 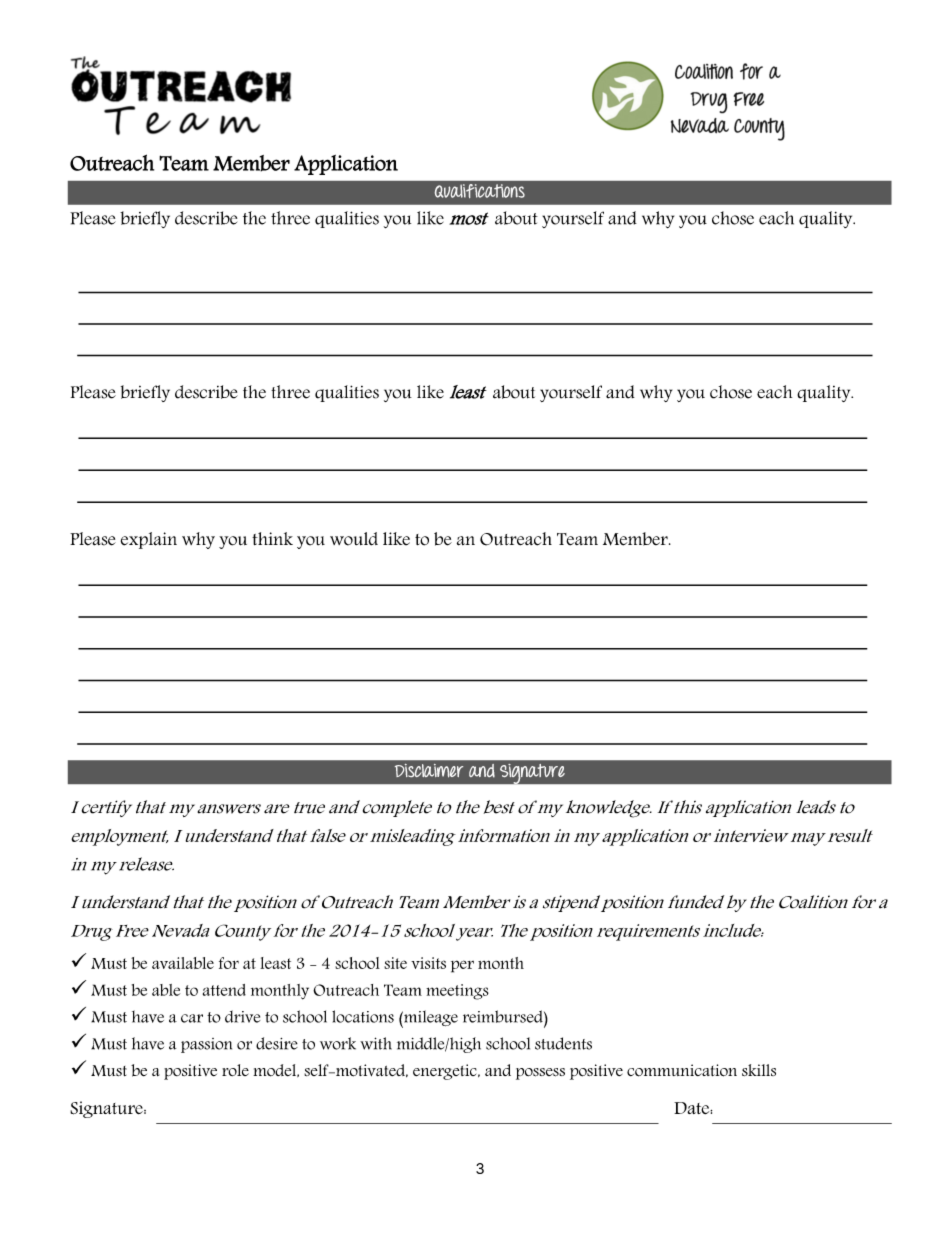 What do you see at coordinates (446, 1072) in the screenshot?
I see `energetic` at bounding box center [446, 1072].
